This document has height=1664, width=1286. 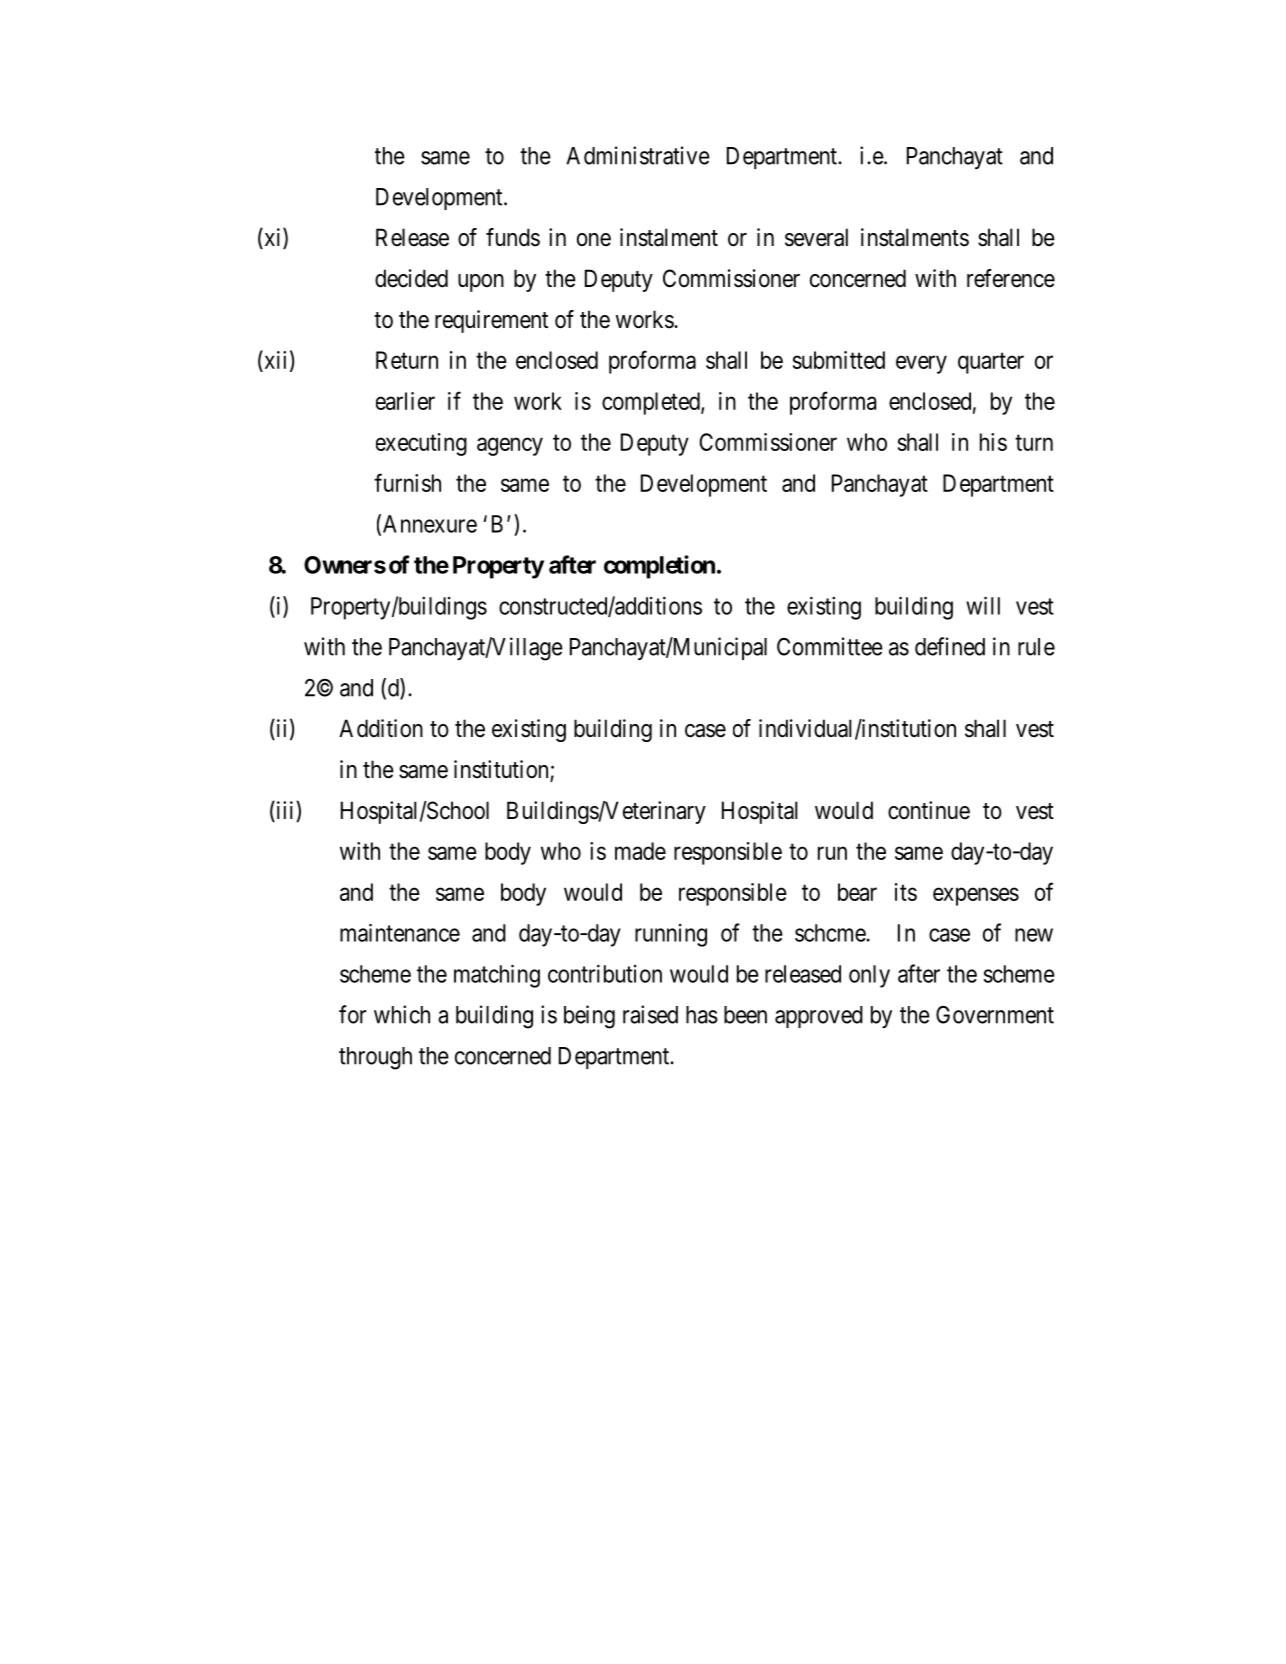 I want to click on agency, so click(x=510, y=446).
